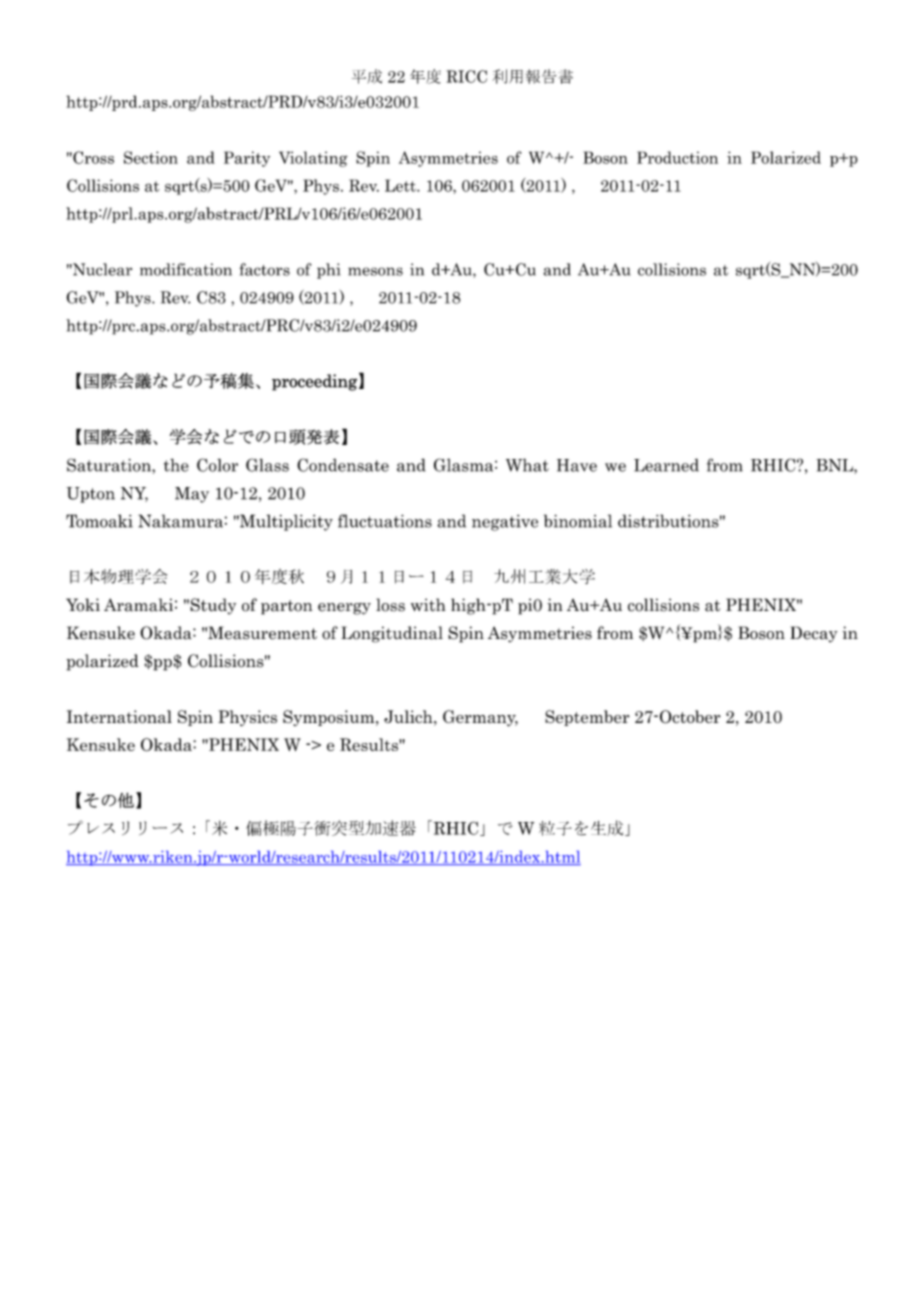 This page has width=924, height=1308. Describe the element at coordinates (666, 465) in the page. I see `Learned` at that location.
